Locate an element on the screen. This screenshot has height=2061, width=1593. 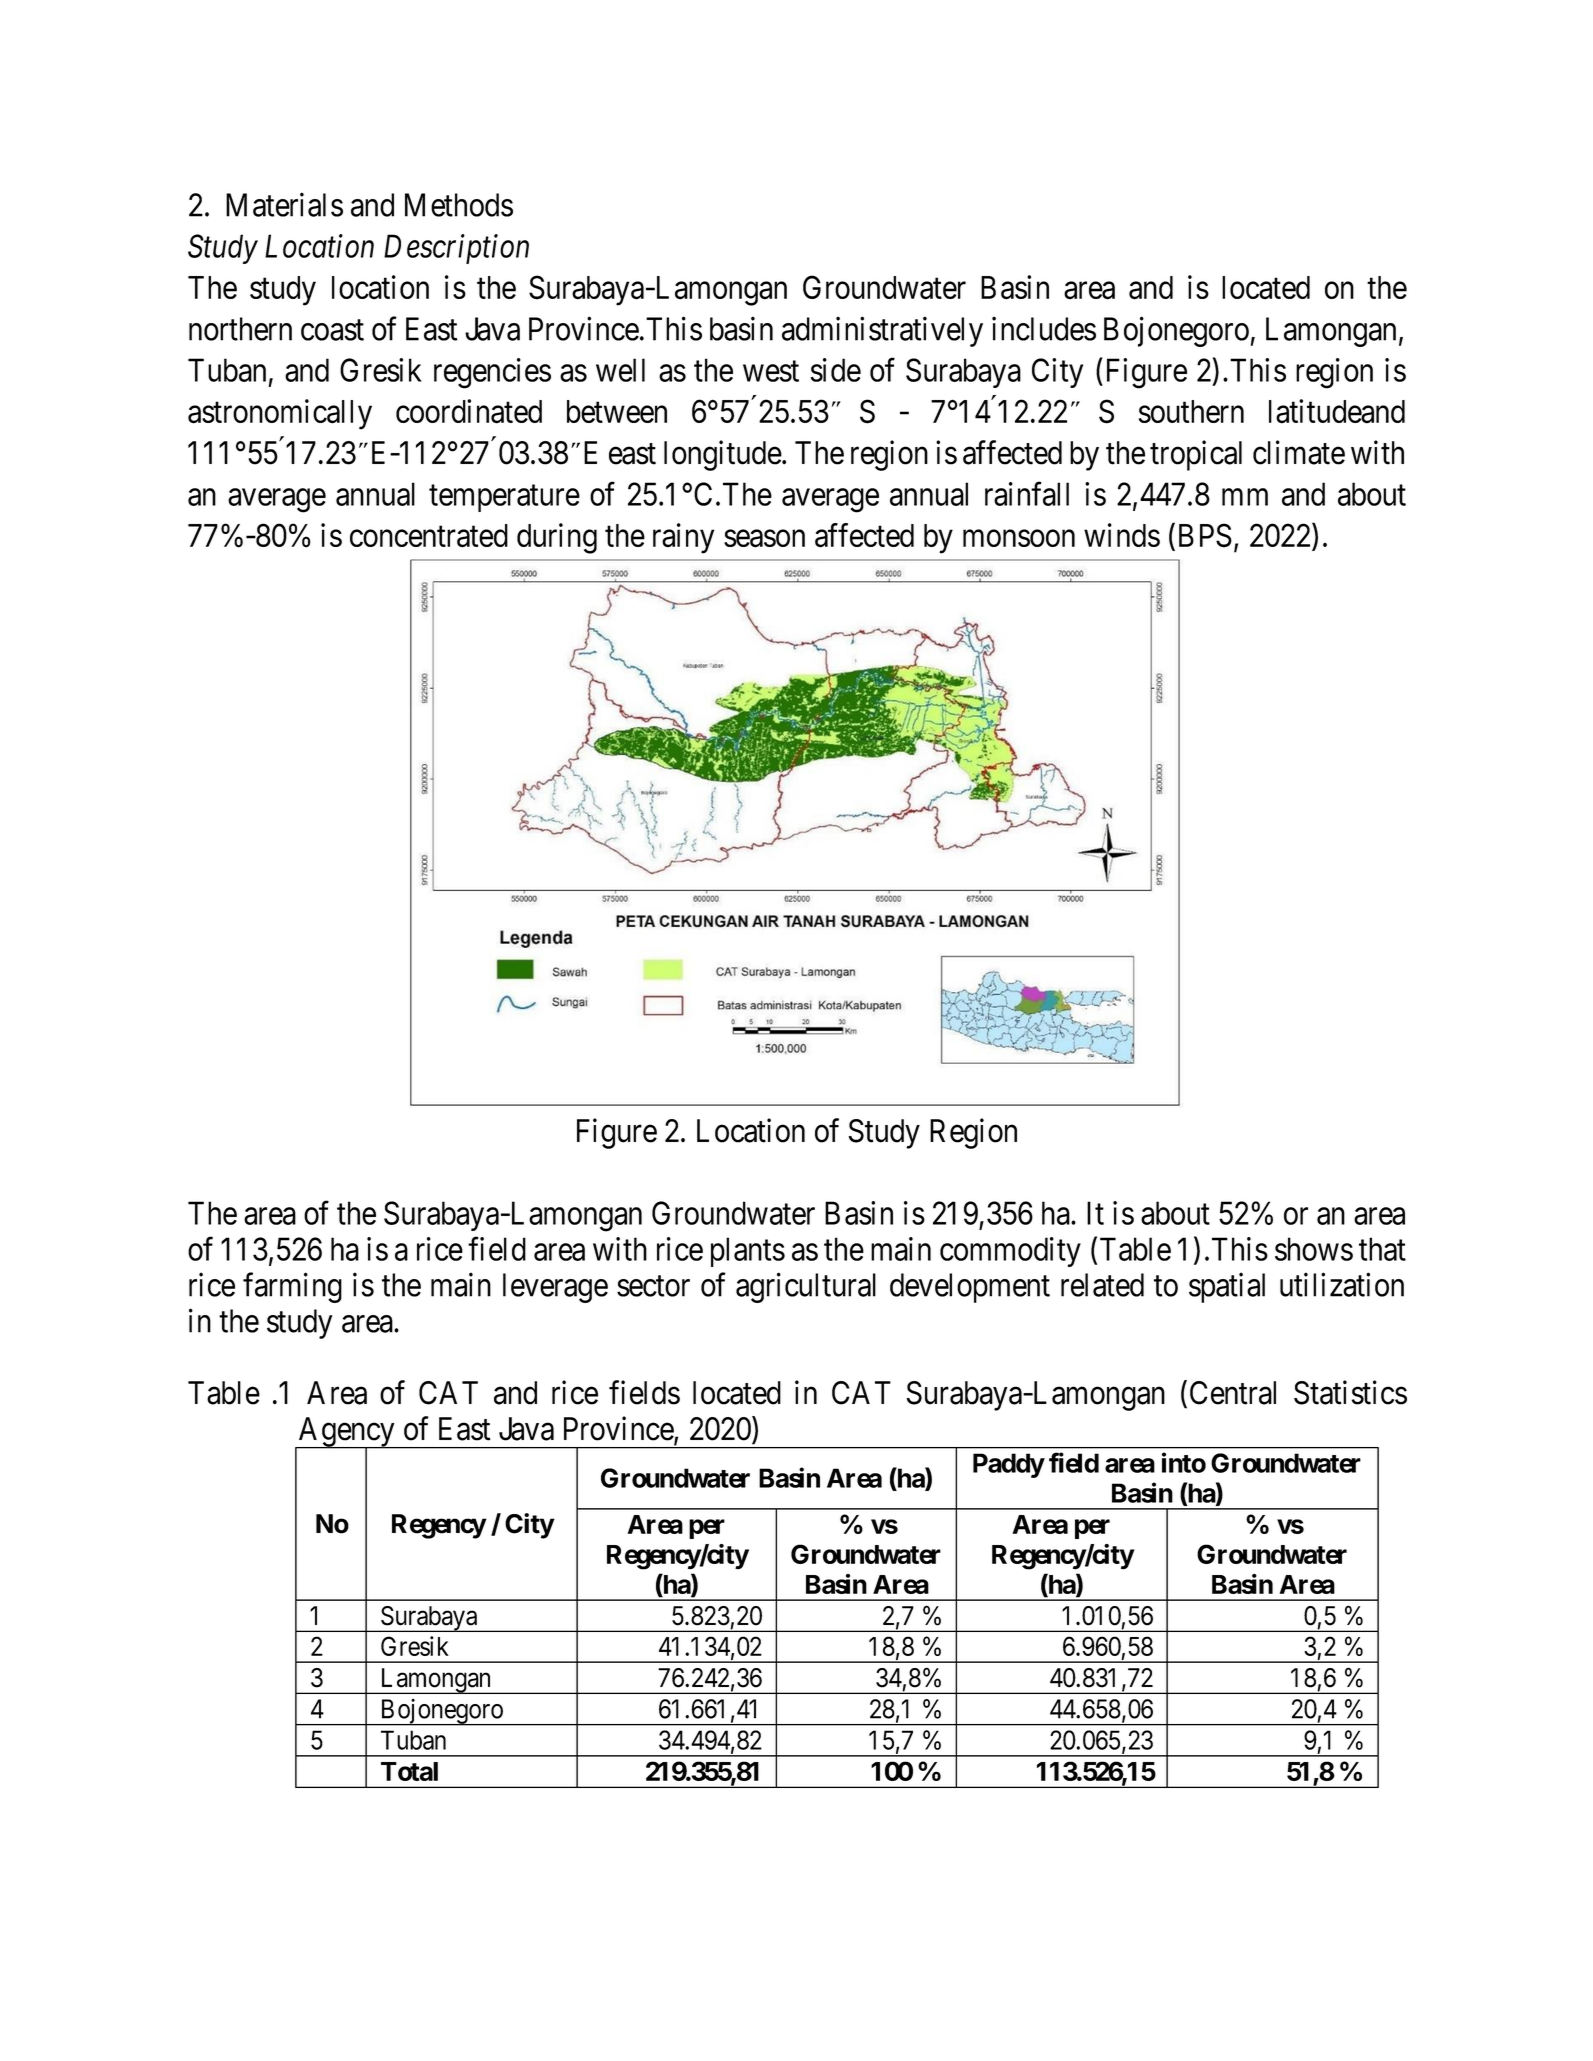
plants is located at coordinates (748, 1252).
